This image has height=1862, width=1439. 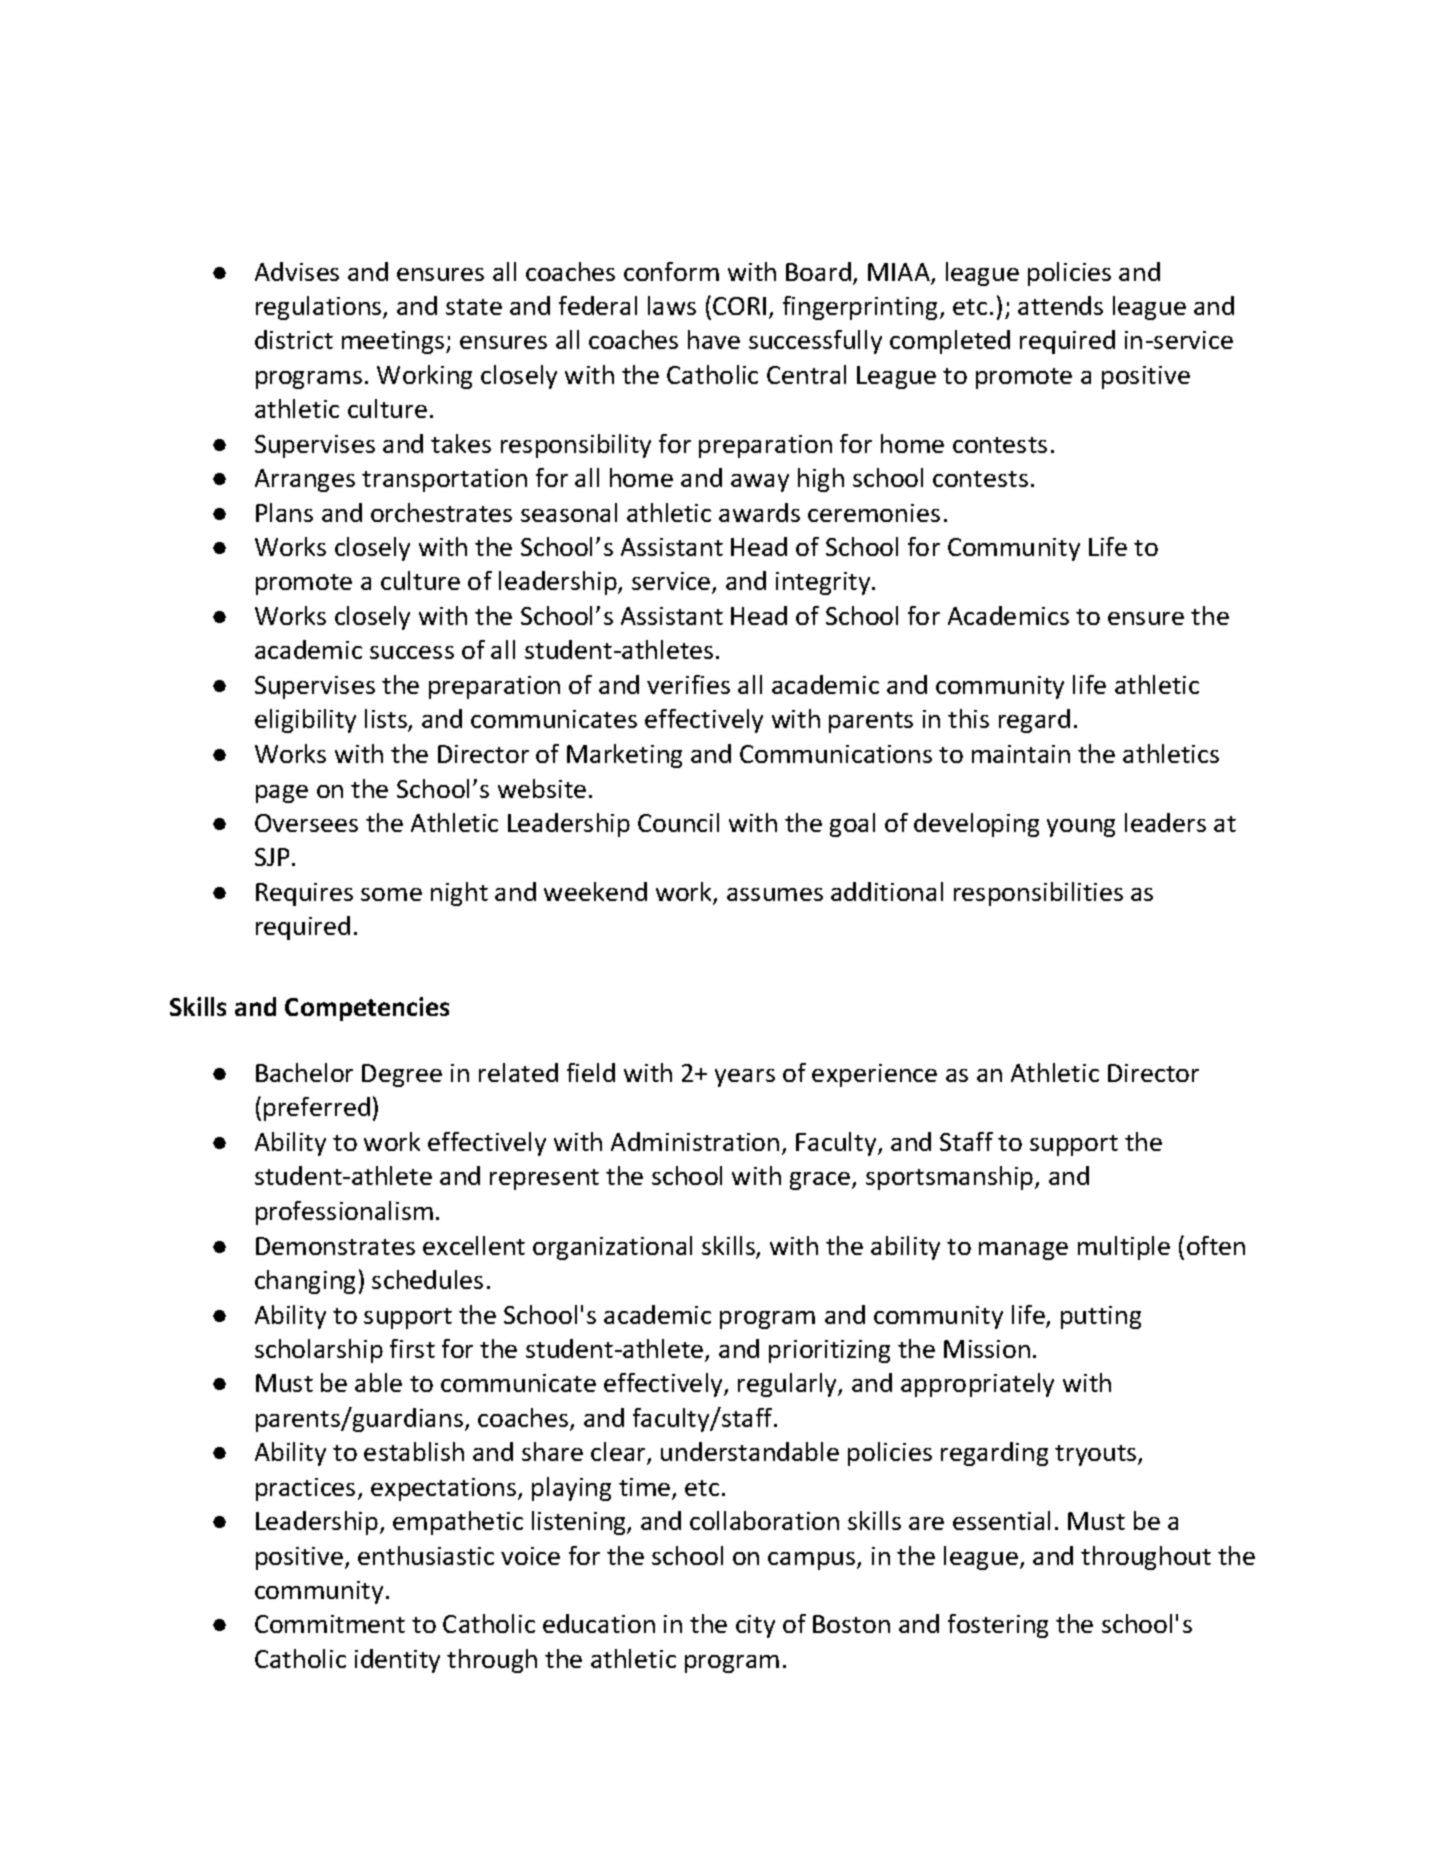 I want to click on CORI, so click(x=739, y=306).
